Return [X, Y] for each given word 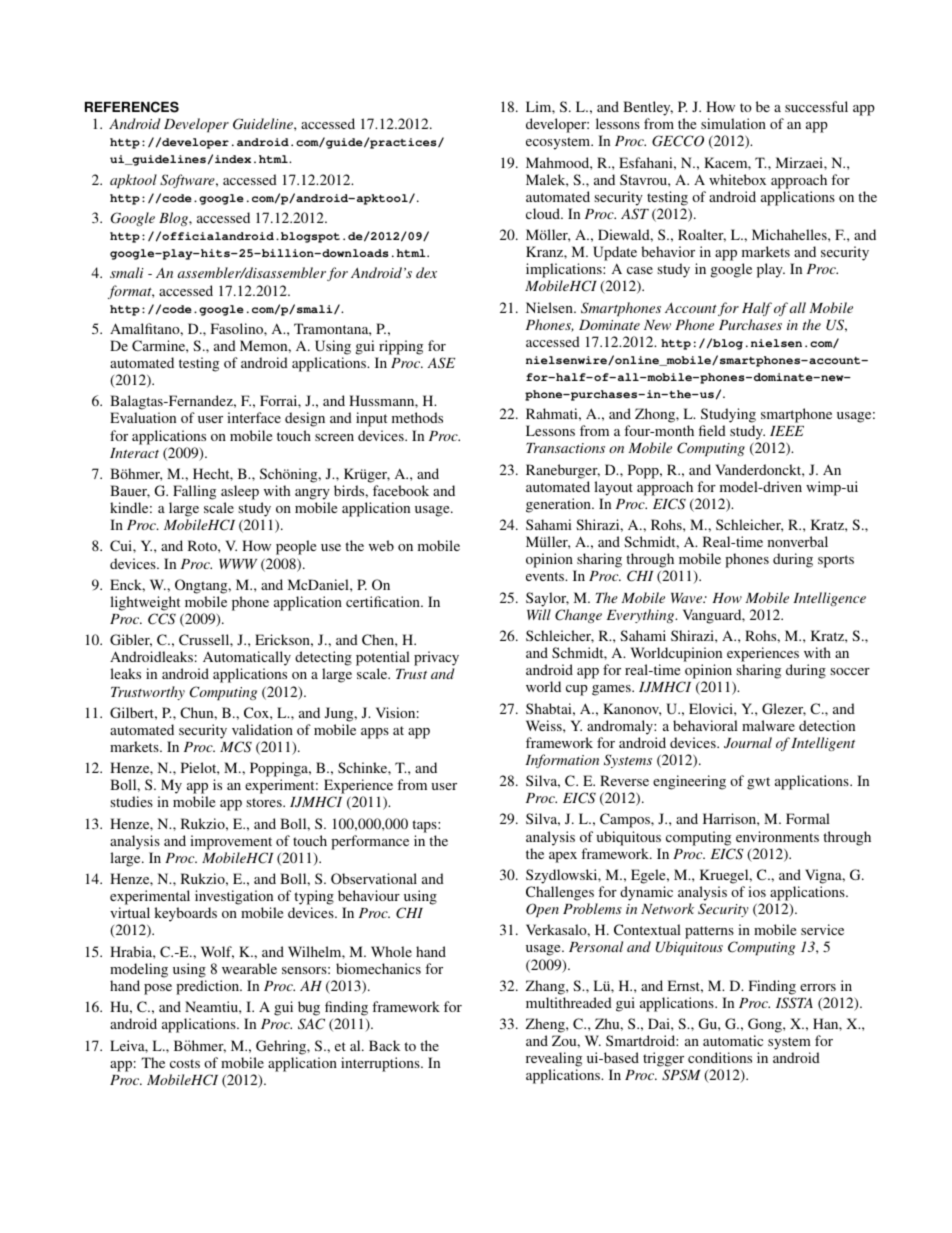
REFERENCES [132, 107]
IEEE [787, 431]
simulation [733, 123]
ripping [401, 347]
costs [185, 1063]
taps [425, 826]
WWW [238, 564]
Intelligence [829, 599]
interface [254, 417]
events [546, 576]
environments [777, 836]
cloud [544, 213]
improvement [231, 842]
